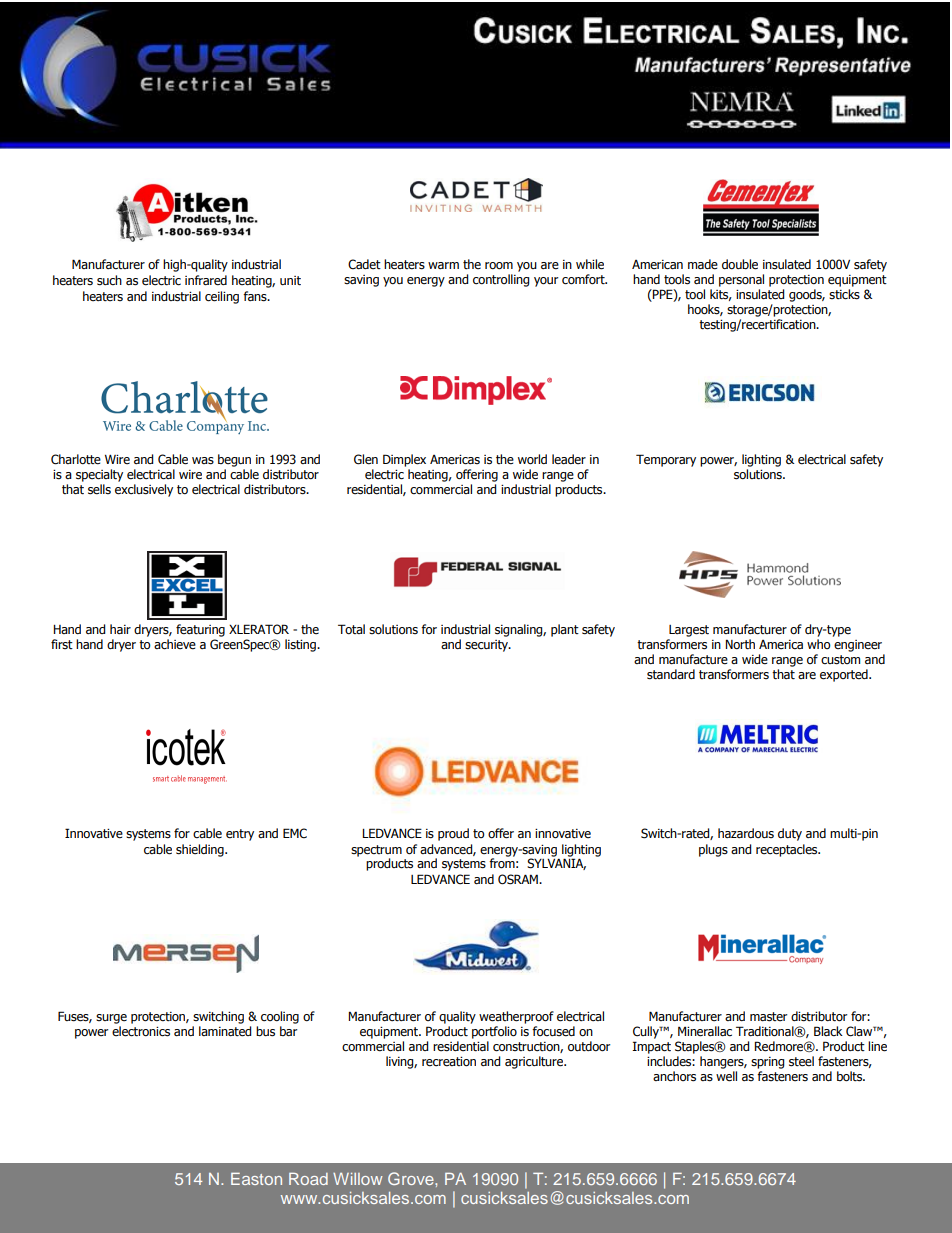  I want to click on infrared, so click(206, 280).
